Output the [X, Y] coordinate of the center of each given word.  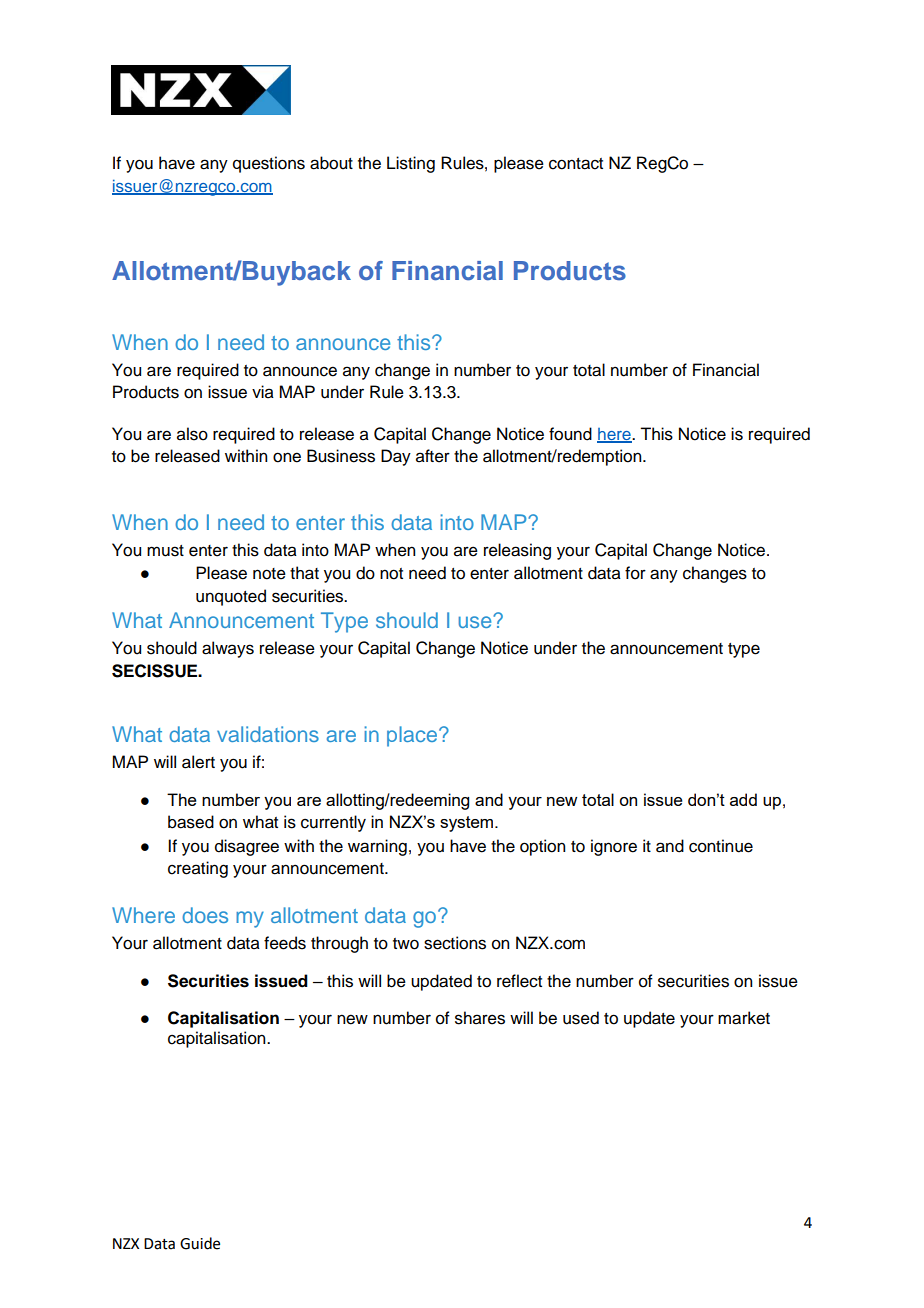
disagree [247, 847]
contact [576, 164]
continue [721, 846]
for [635, 573]
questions [269, 164]
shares [480, 1018]
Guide [200, 1243]
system [466, 824]
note [269, 574]
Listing [411, 164]
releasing [517, 551]
